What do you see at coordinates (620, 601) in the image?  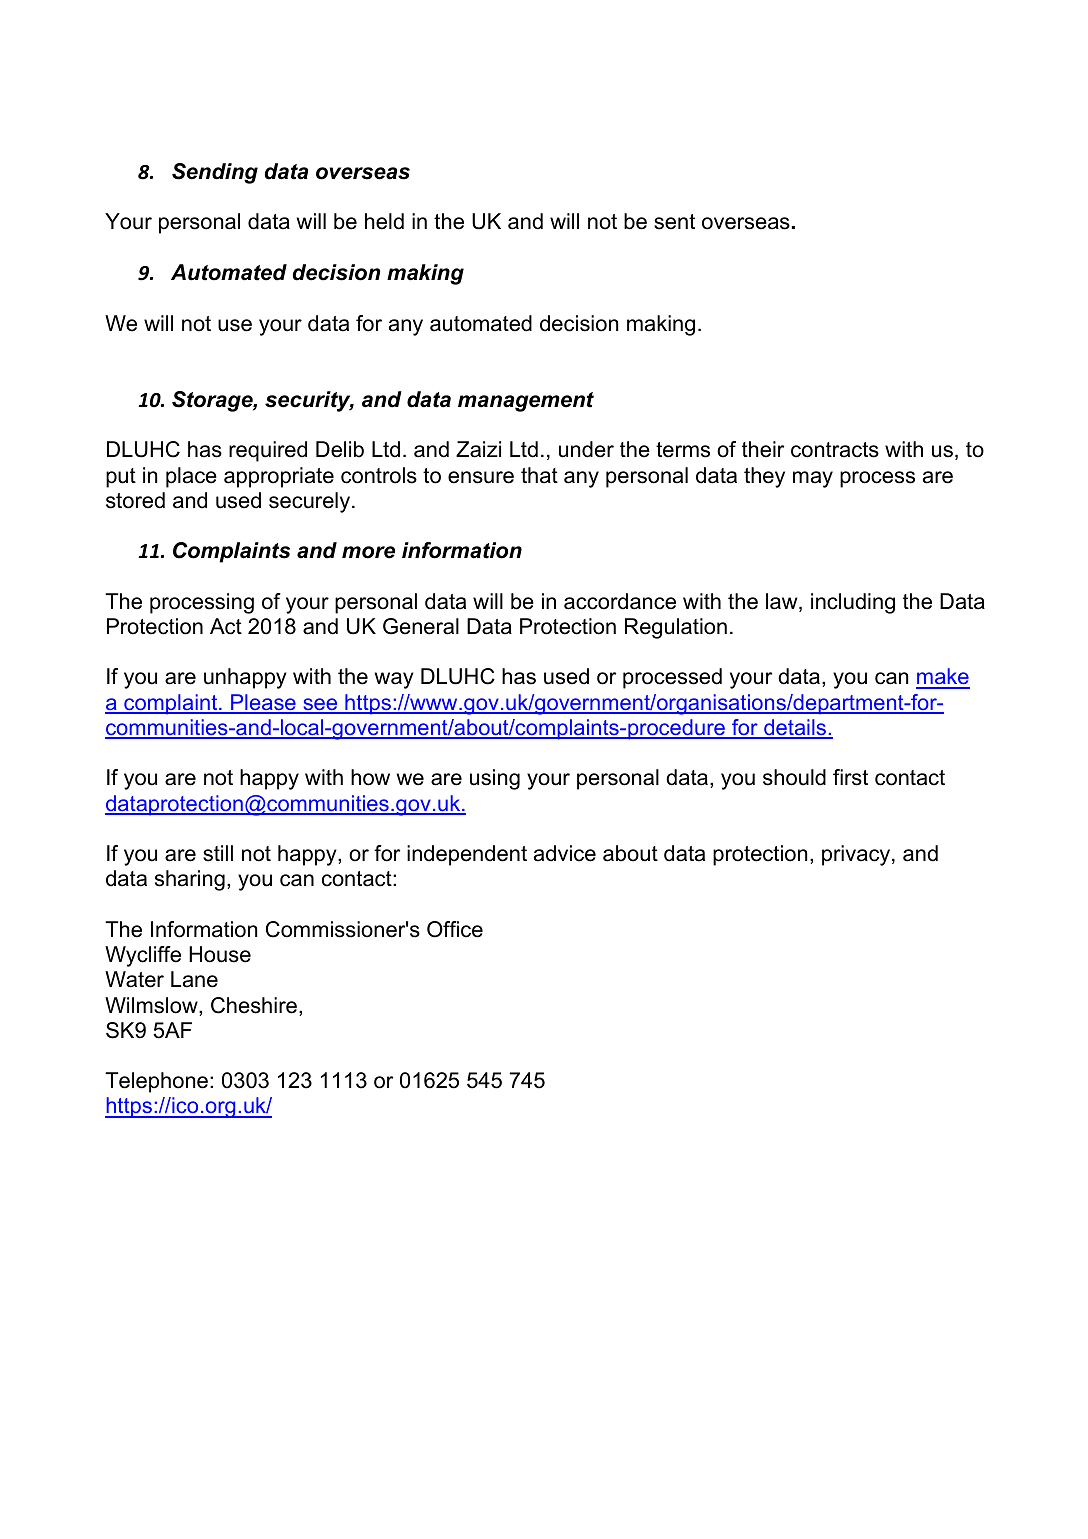 I see `accordance` at bounding box center [620, 601].
